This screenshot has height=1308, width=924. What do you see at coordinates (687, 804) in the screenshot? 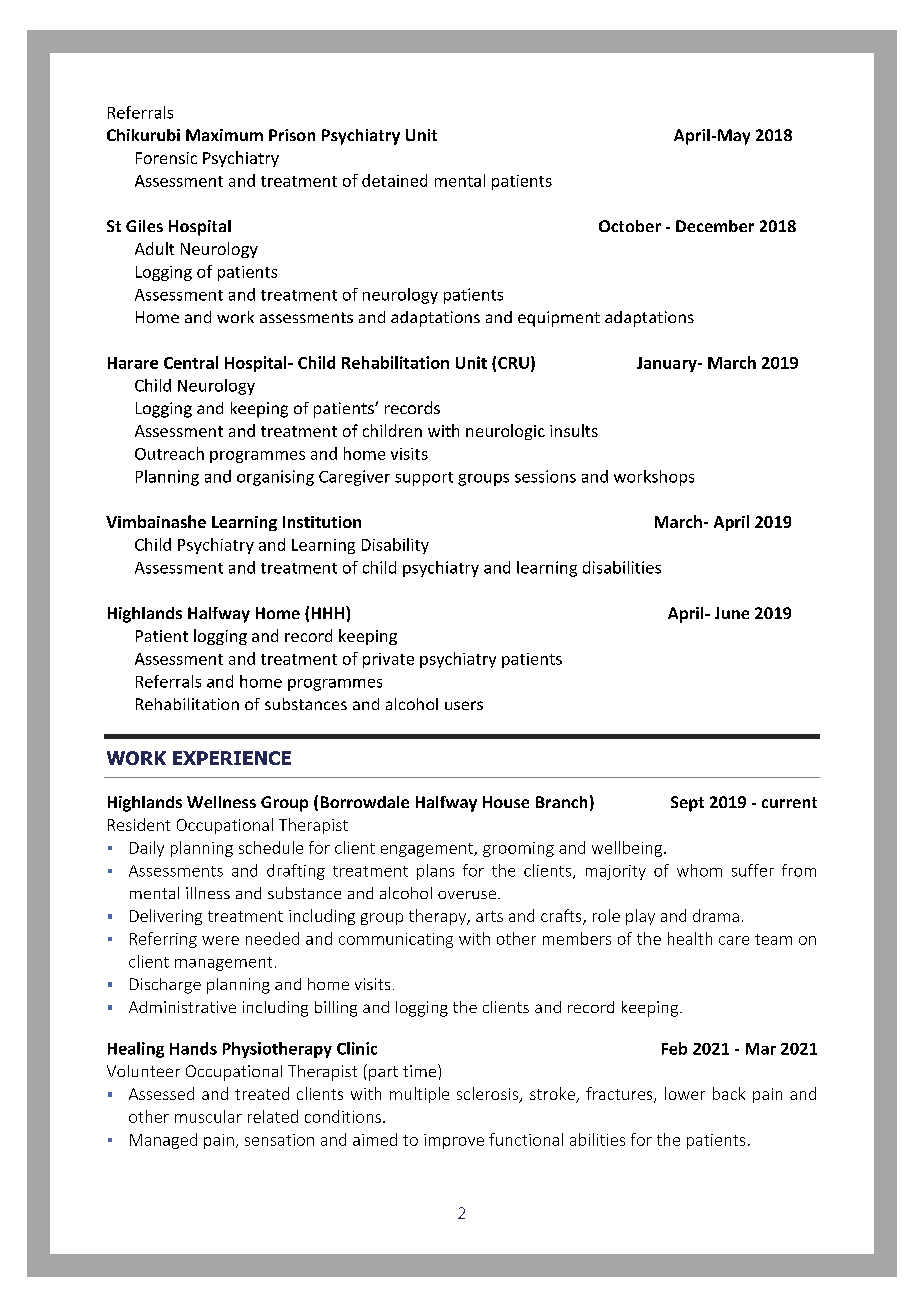
I see `Sept` at bounding box center [687, 804].
